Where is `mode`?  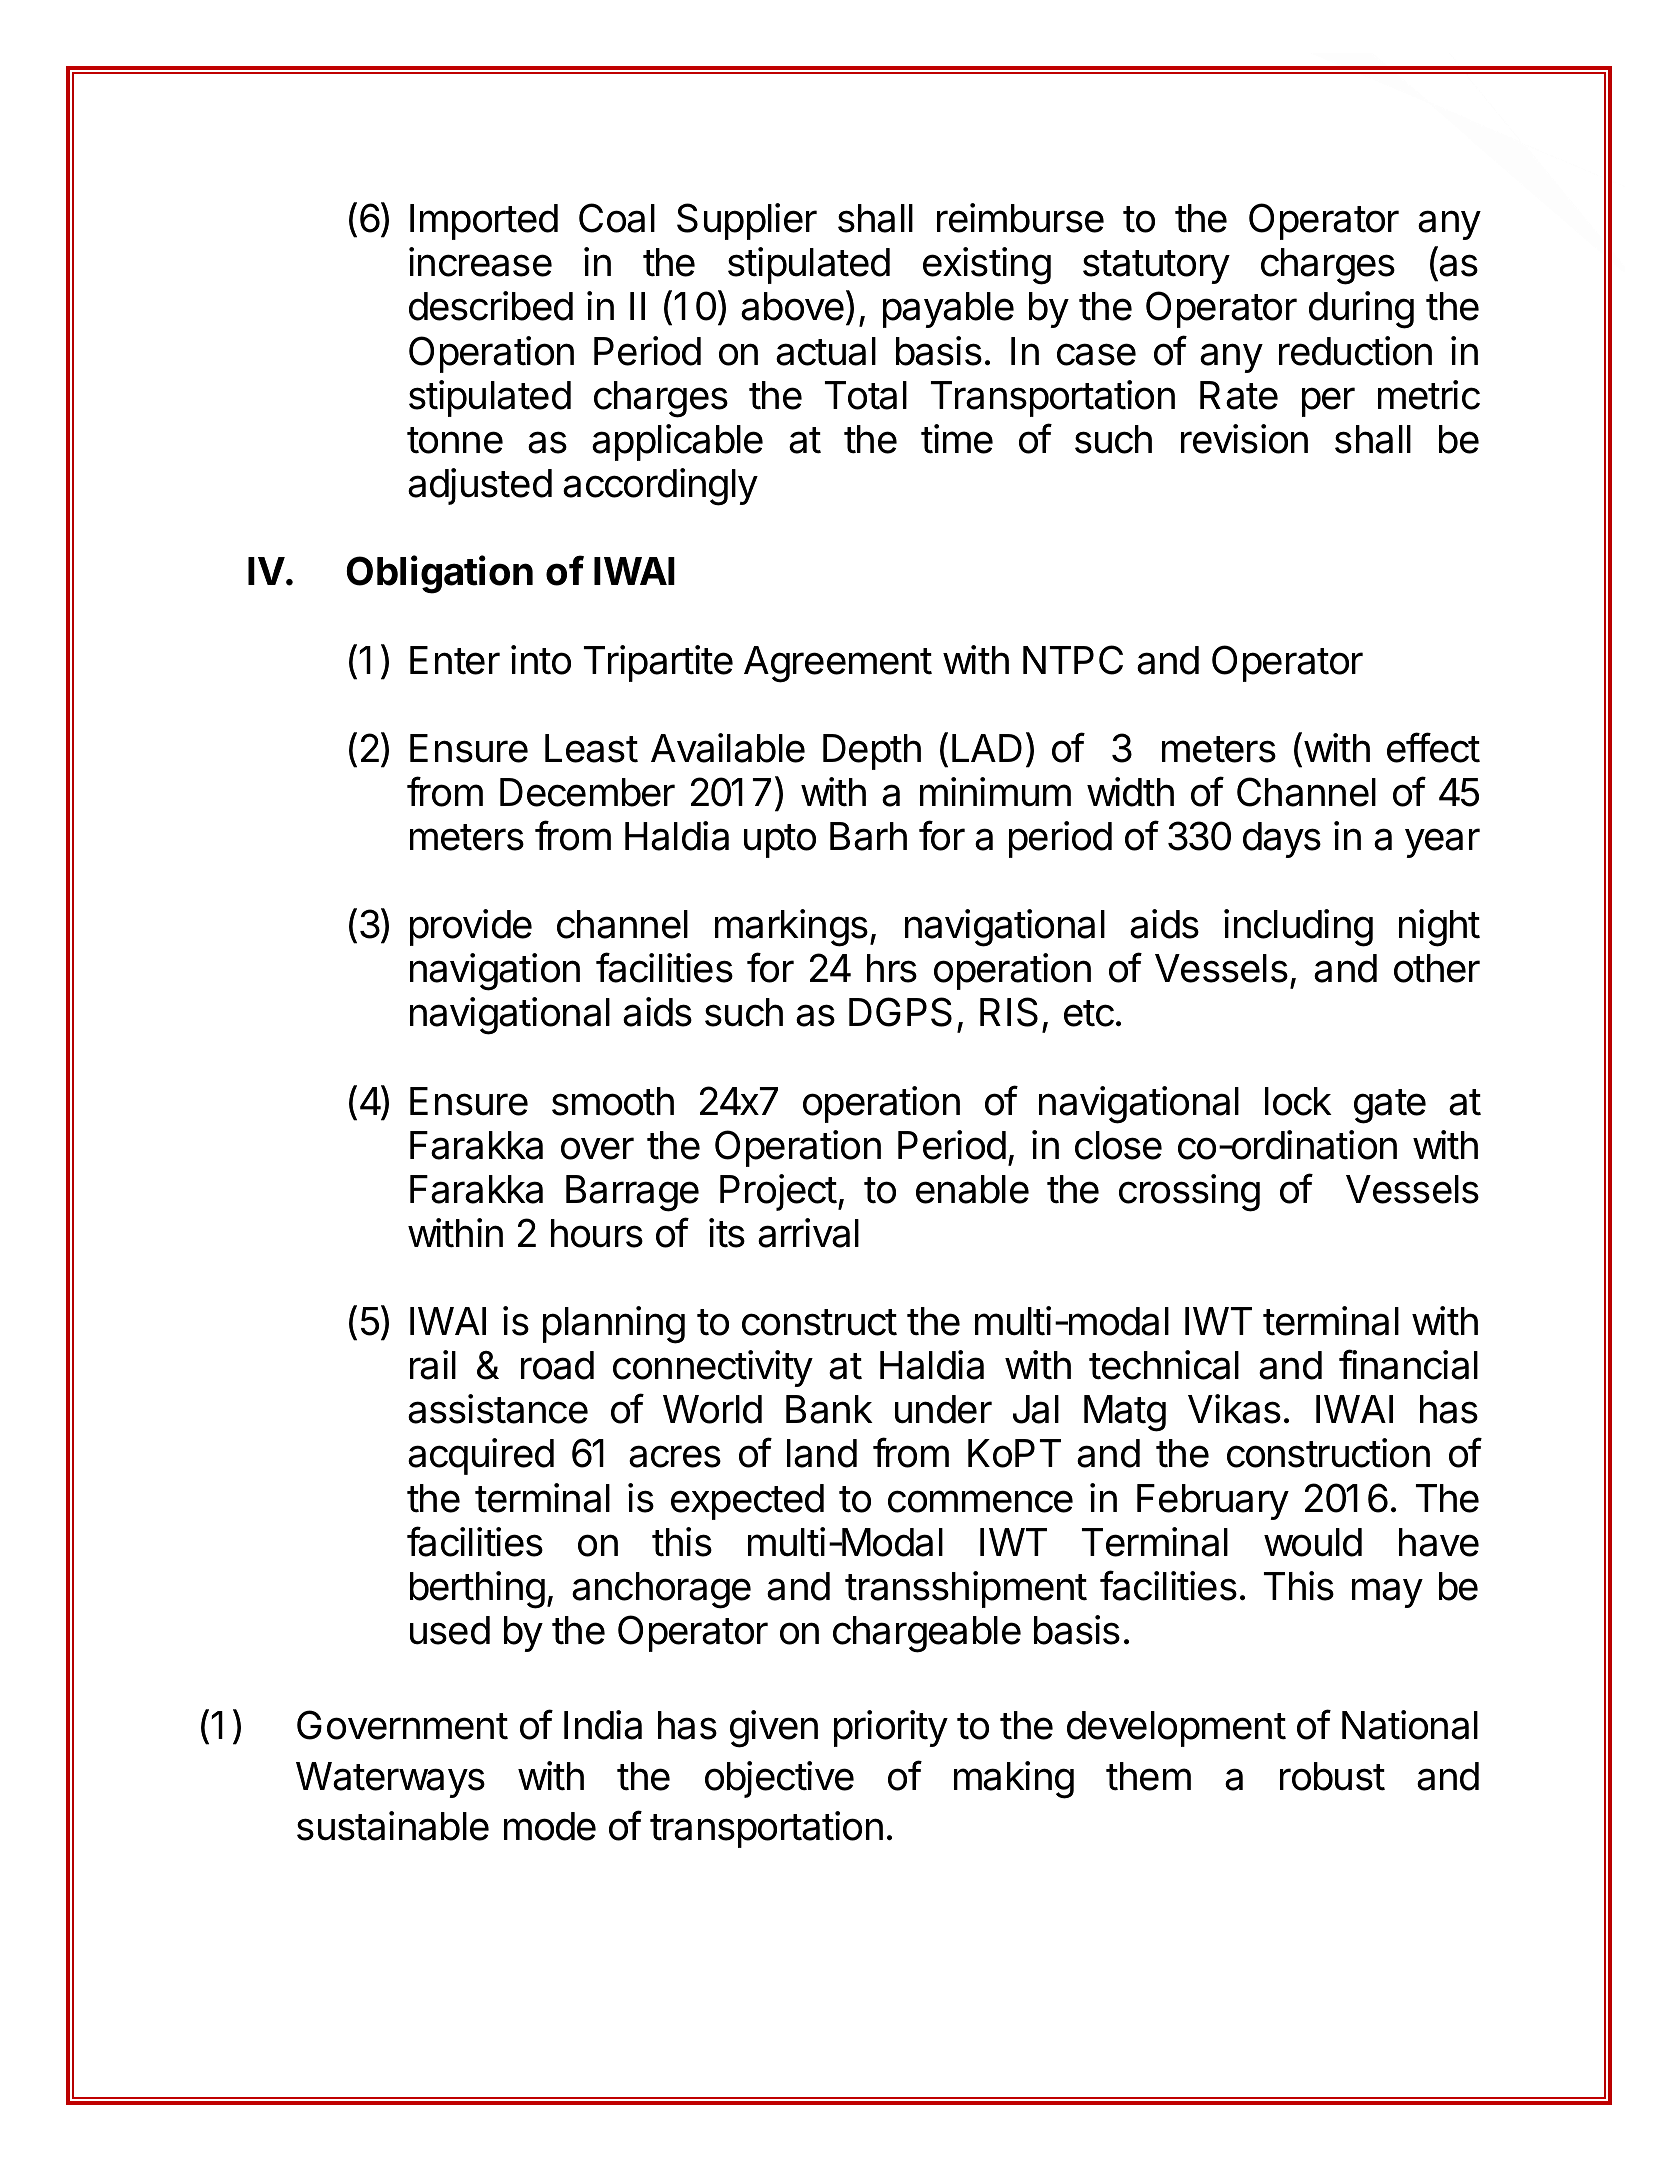
mode is located at coordinates (550, 1826).
